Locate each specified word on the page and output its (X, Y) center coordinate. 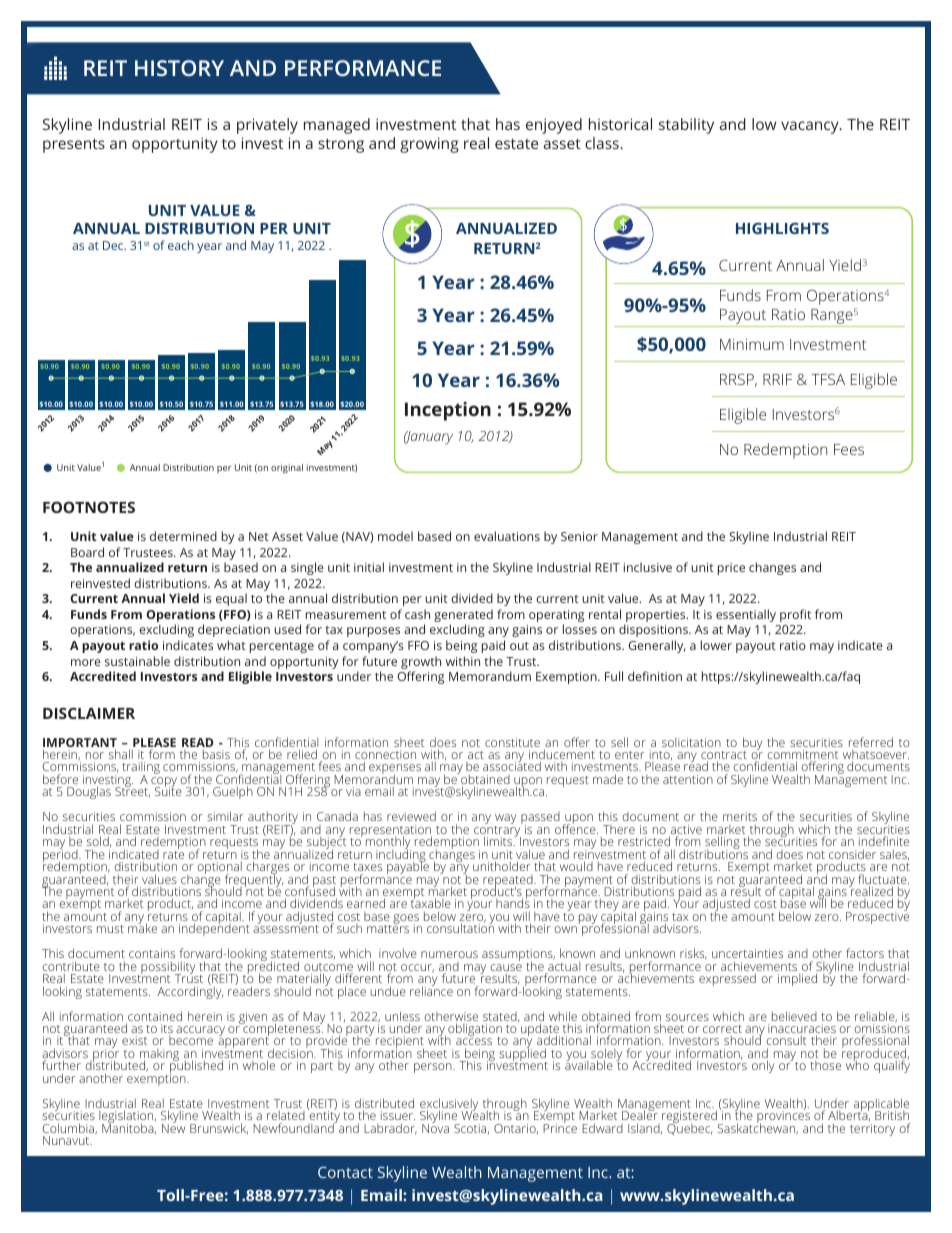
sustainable (137, 661)
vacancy (811, 127)
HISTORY (179, 68)
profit (795, 615)
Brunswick (219, 1128)
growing (429, 145)
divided (472, 598)
